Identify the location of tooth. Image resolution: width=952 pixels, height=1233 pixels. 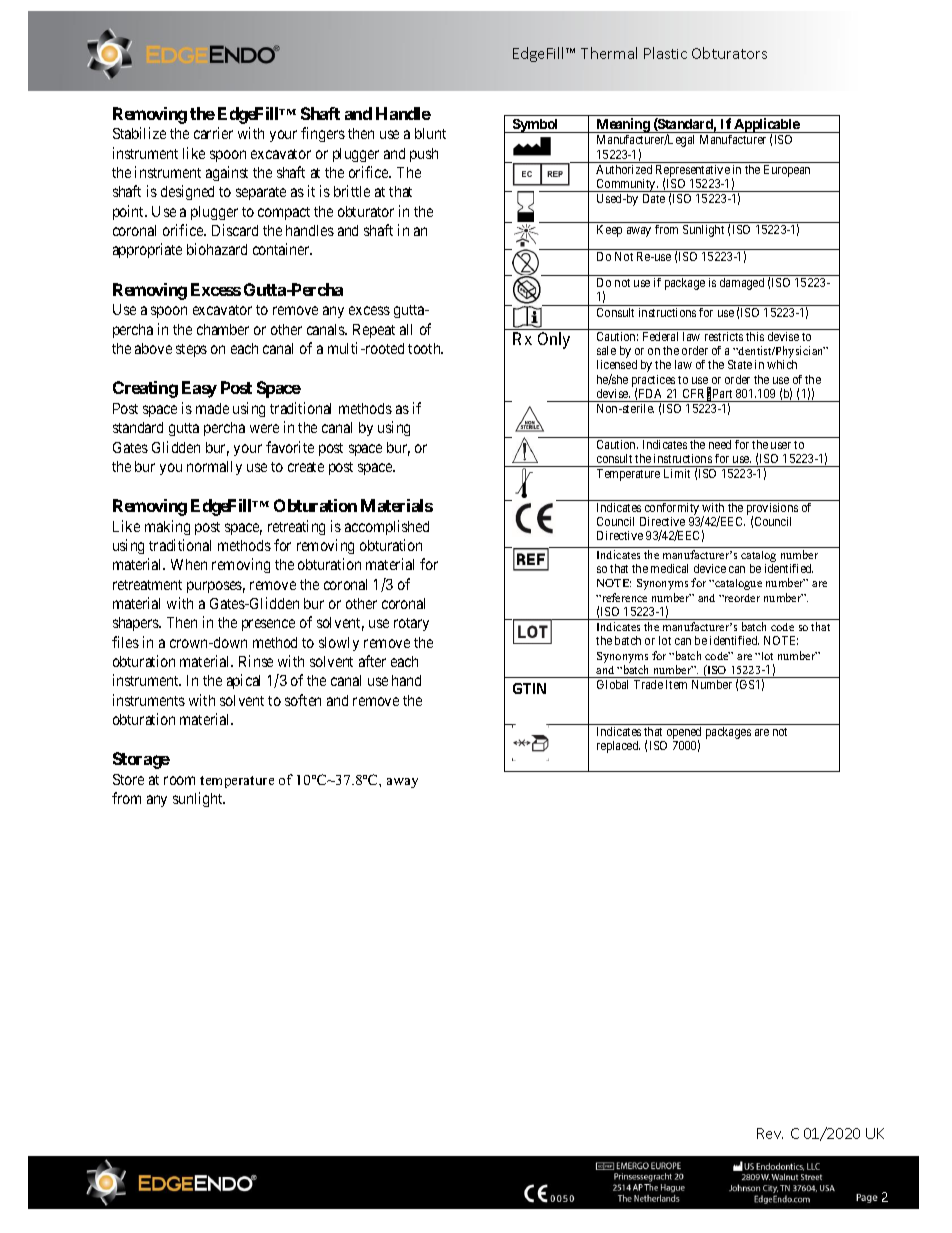
(425, 348).
